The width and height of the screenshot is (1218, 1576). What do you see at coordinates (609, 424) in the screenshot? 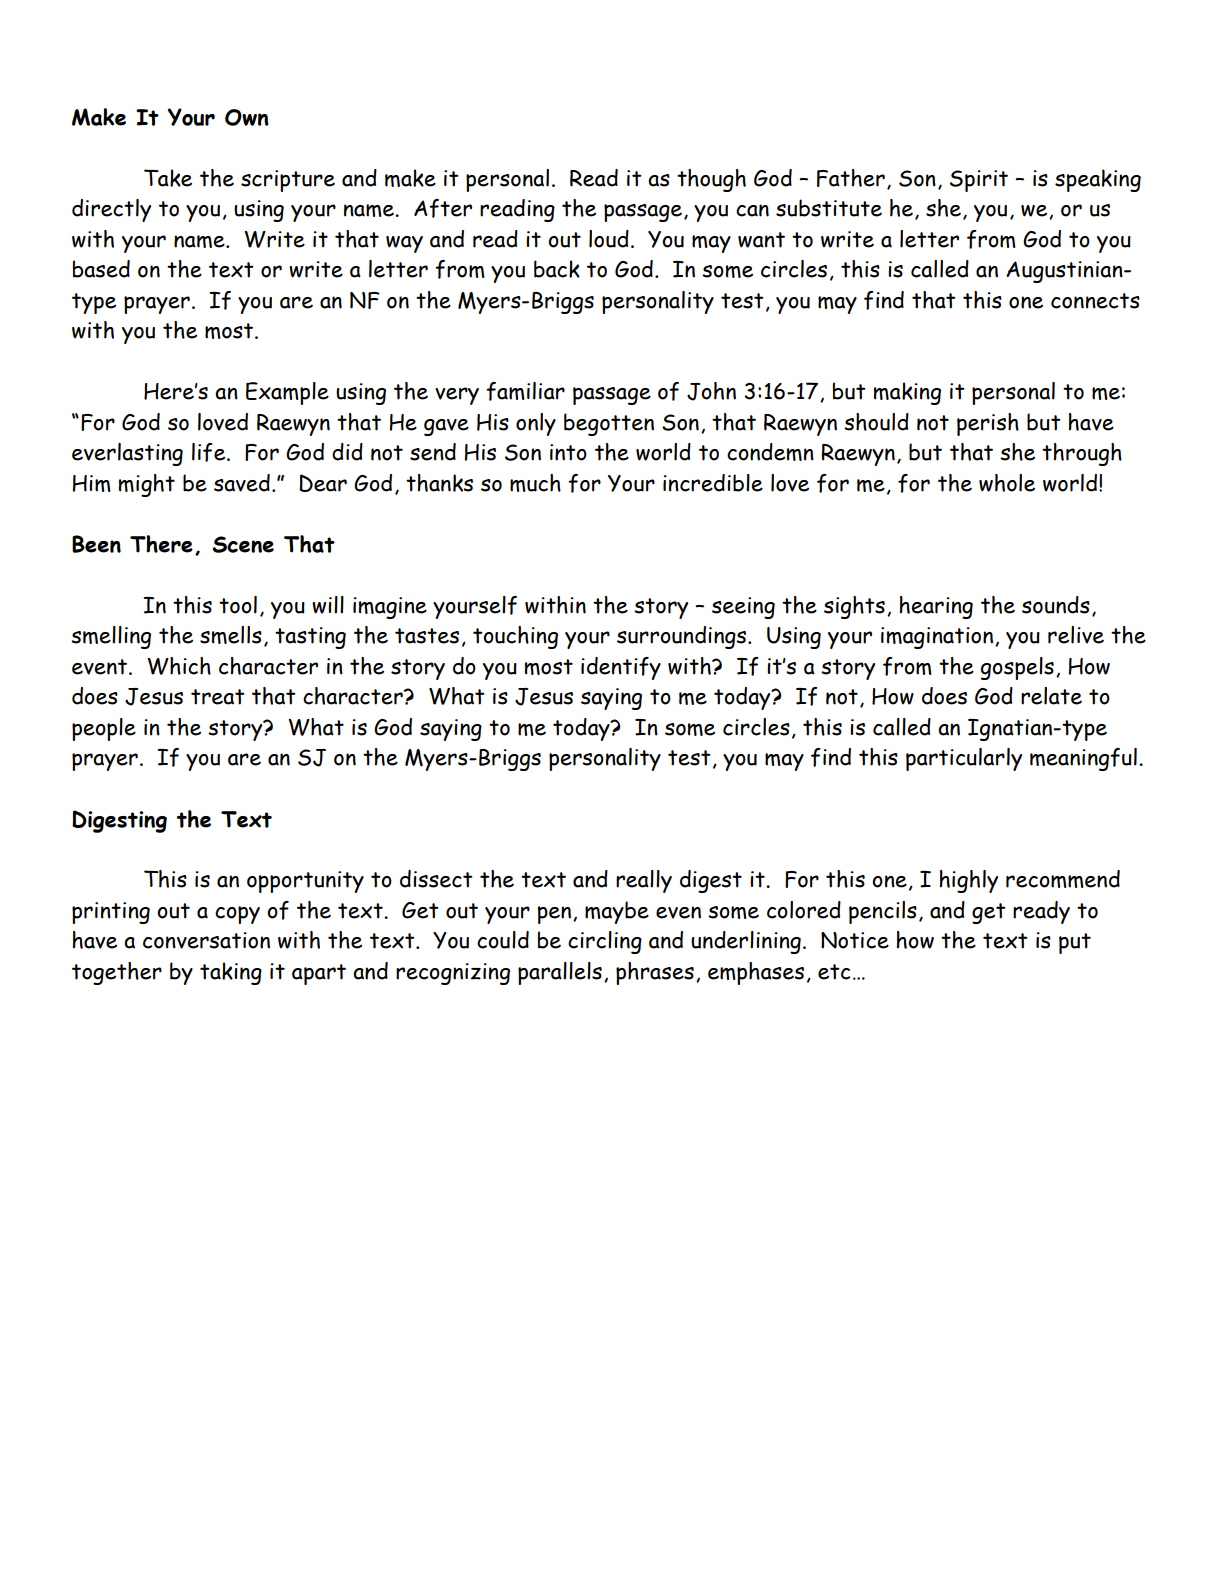
I see `begotten` at bounding box center [609, 424].
